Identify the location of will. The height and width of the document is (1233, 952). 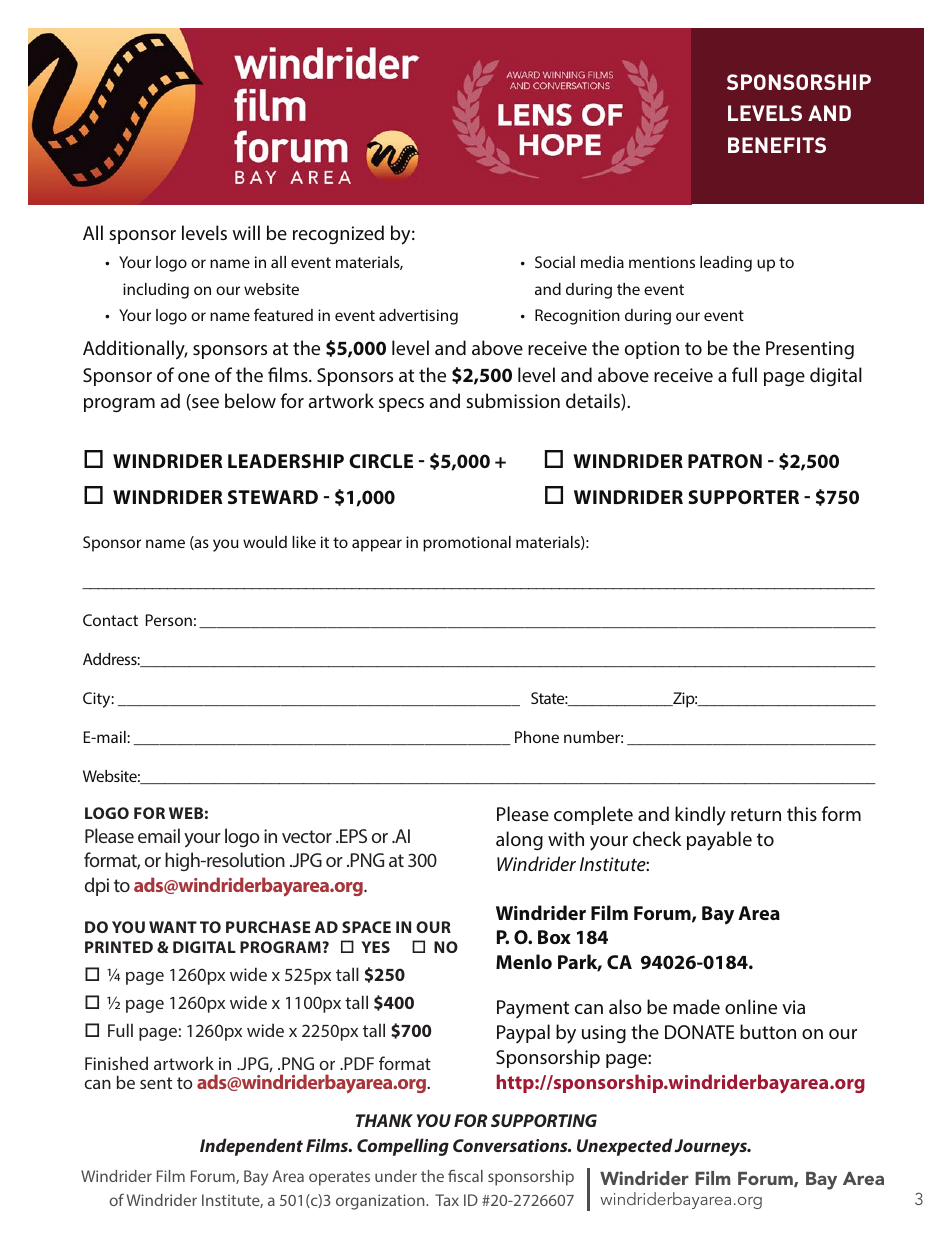
(246, 232).
